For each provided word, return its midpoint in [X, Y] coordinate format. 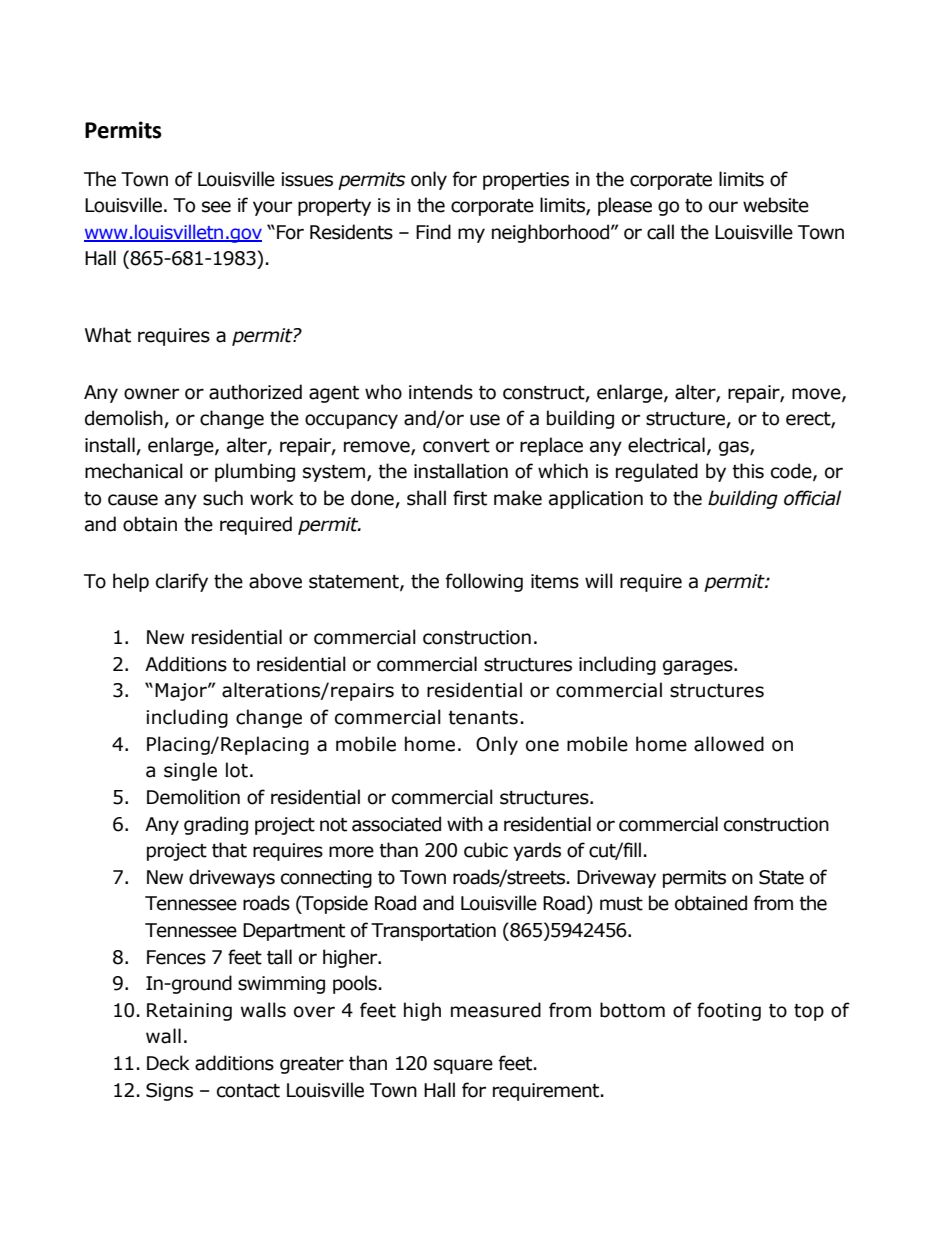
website [776, 205]
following [484, 582]
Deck [168, 1063]
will [599, 580]
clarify [182, 582]
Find [433, 232]
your [272, 208]
